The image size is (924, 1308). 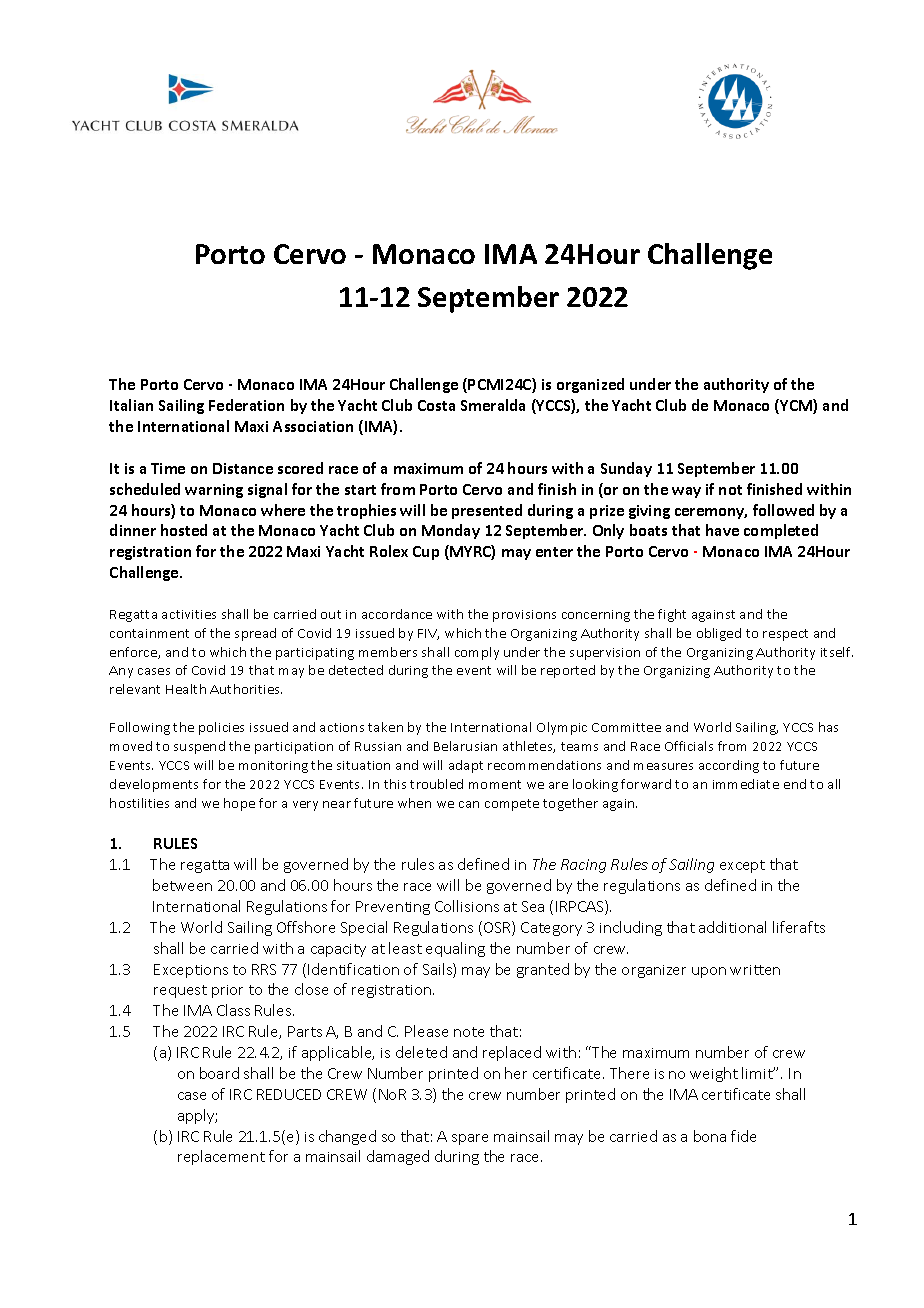 What do you see at coordinates (590, 385) in the screenshot?
I see `organized` at bounding box center [590, 385].
